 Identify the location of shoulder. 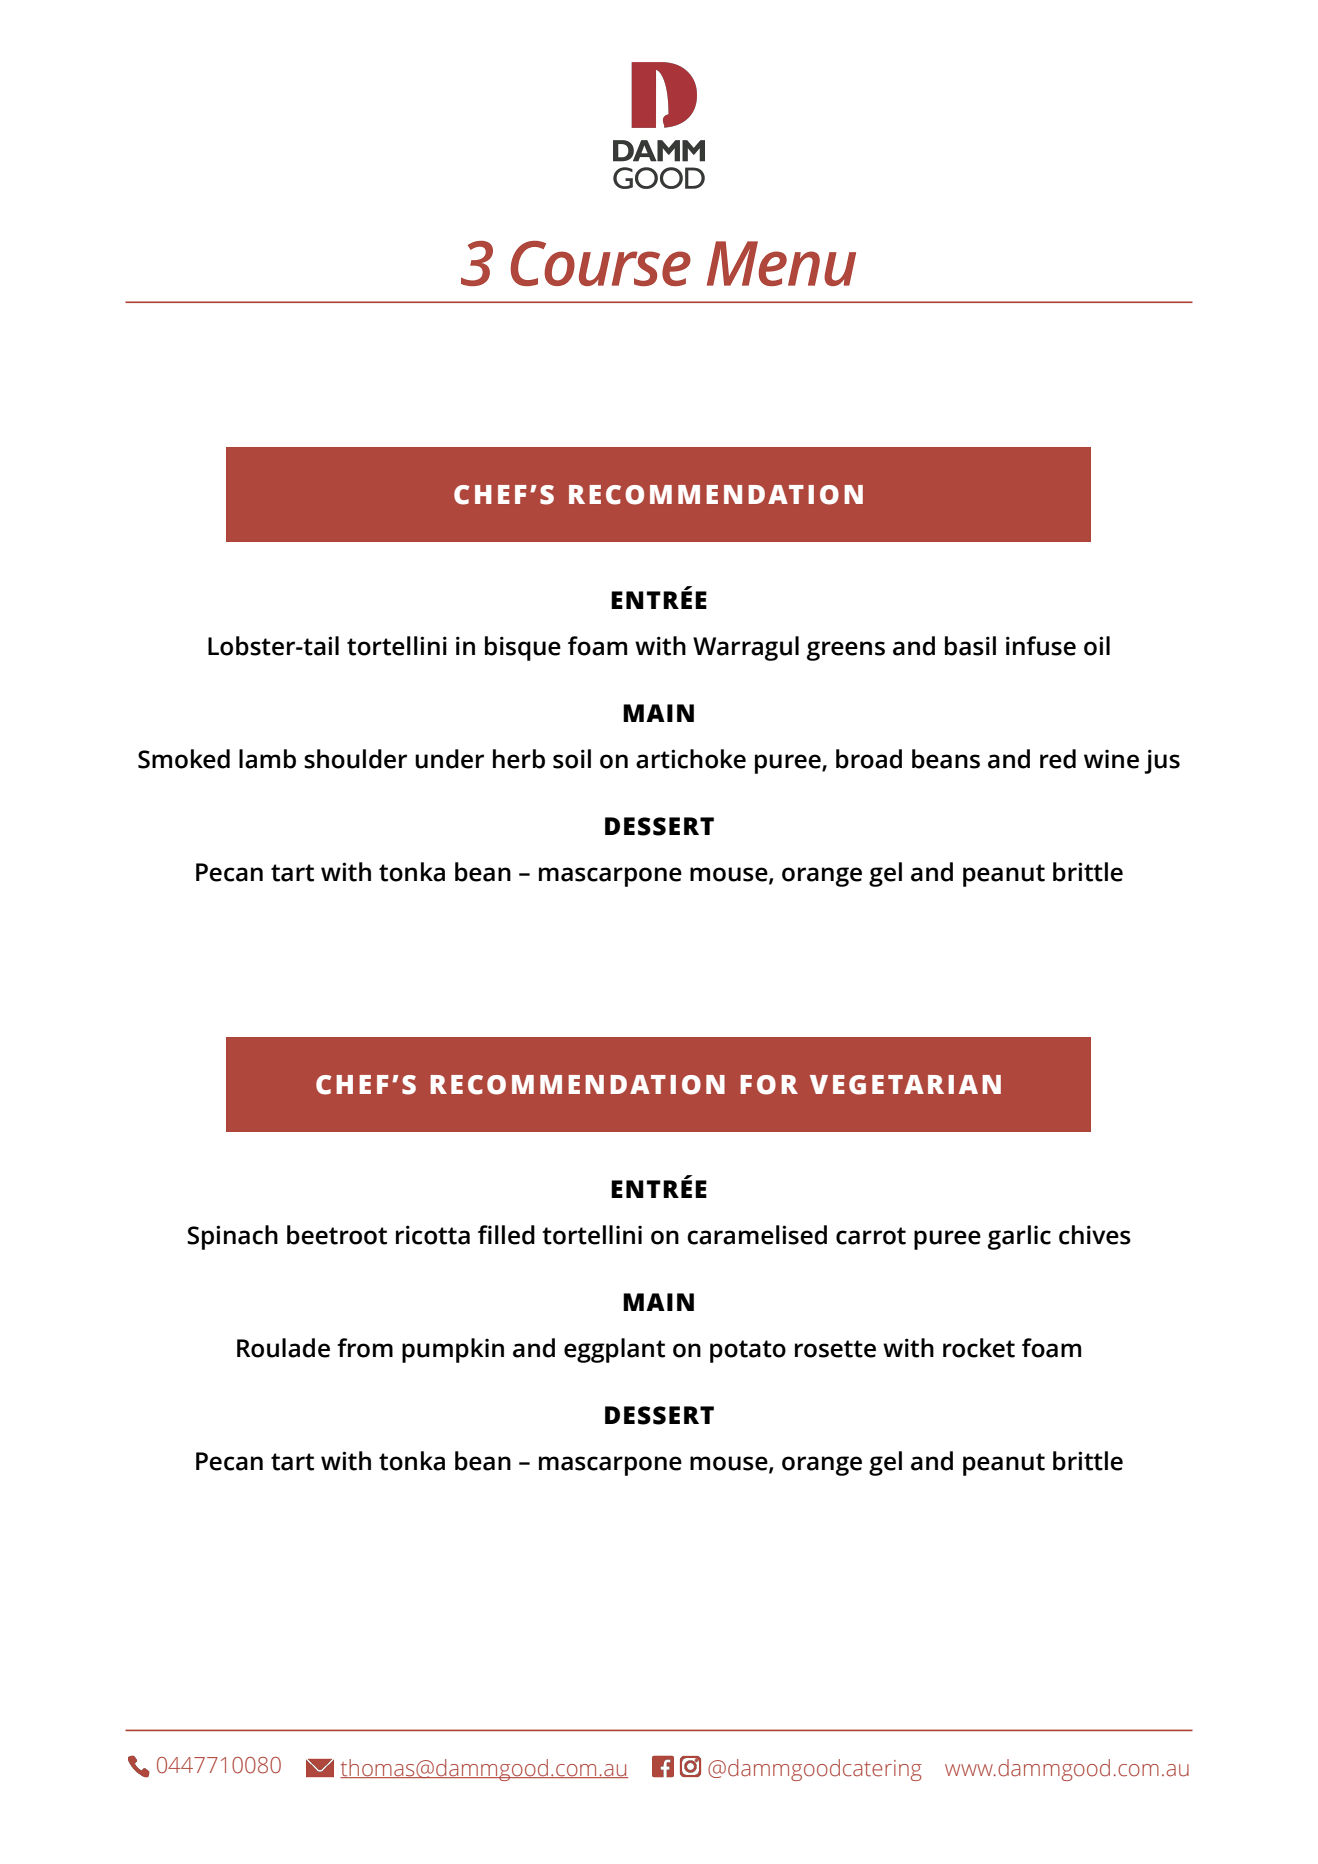
(355, 759).
